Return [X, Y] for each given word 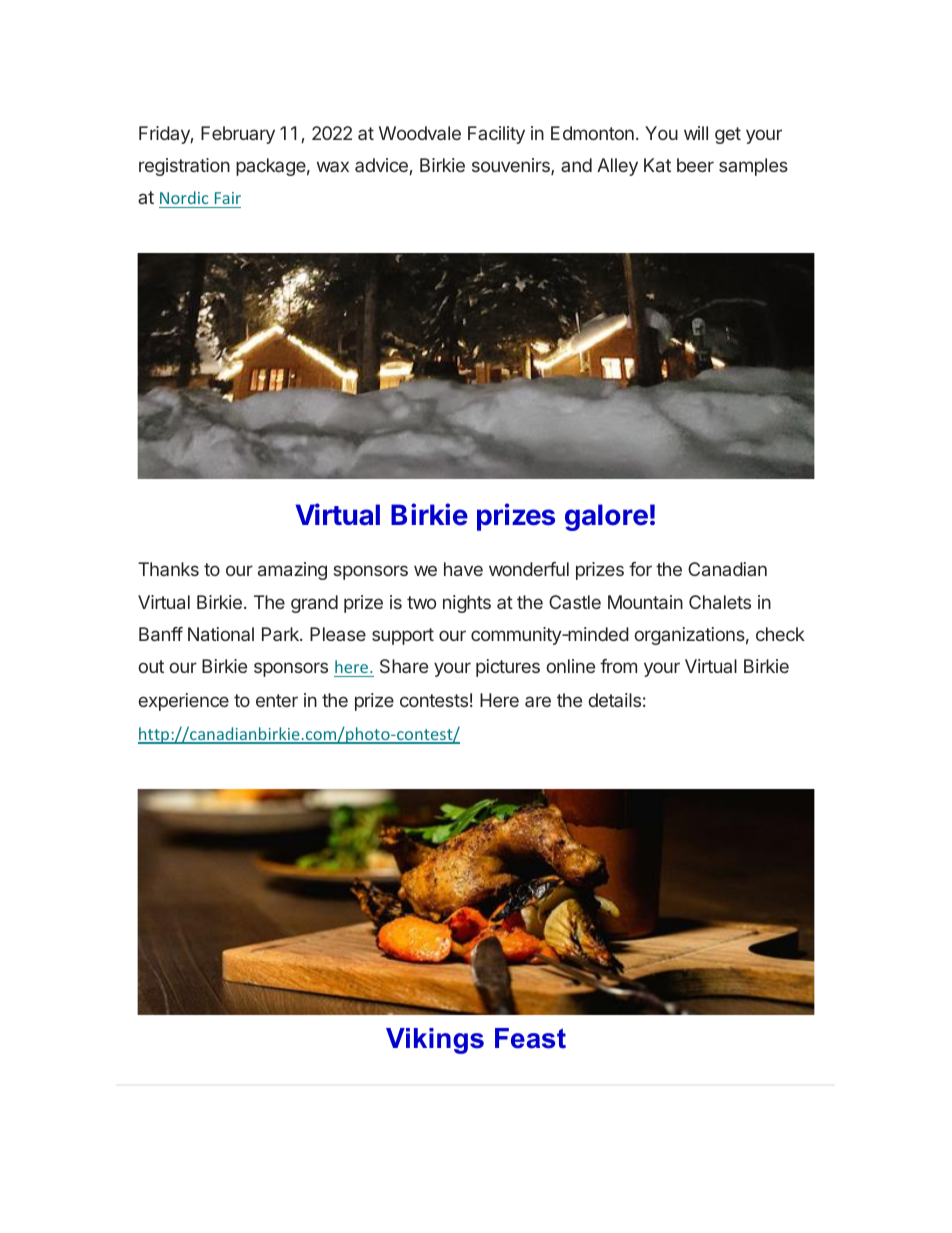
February [238, 135]
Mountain [645, 602]
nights [467, 604]
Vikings [435, 1041]
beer [695, 165]
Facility [496, 135]
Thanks [168, 569]
